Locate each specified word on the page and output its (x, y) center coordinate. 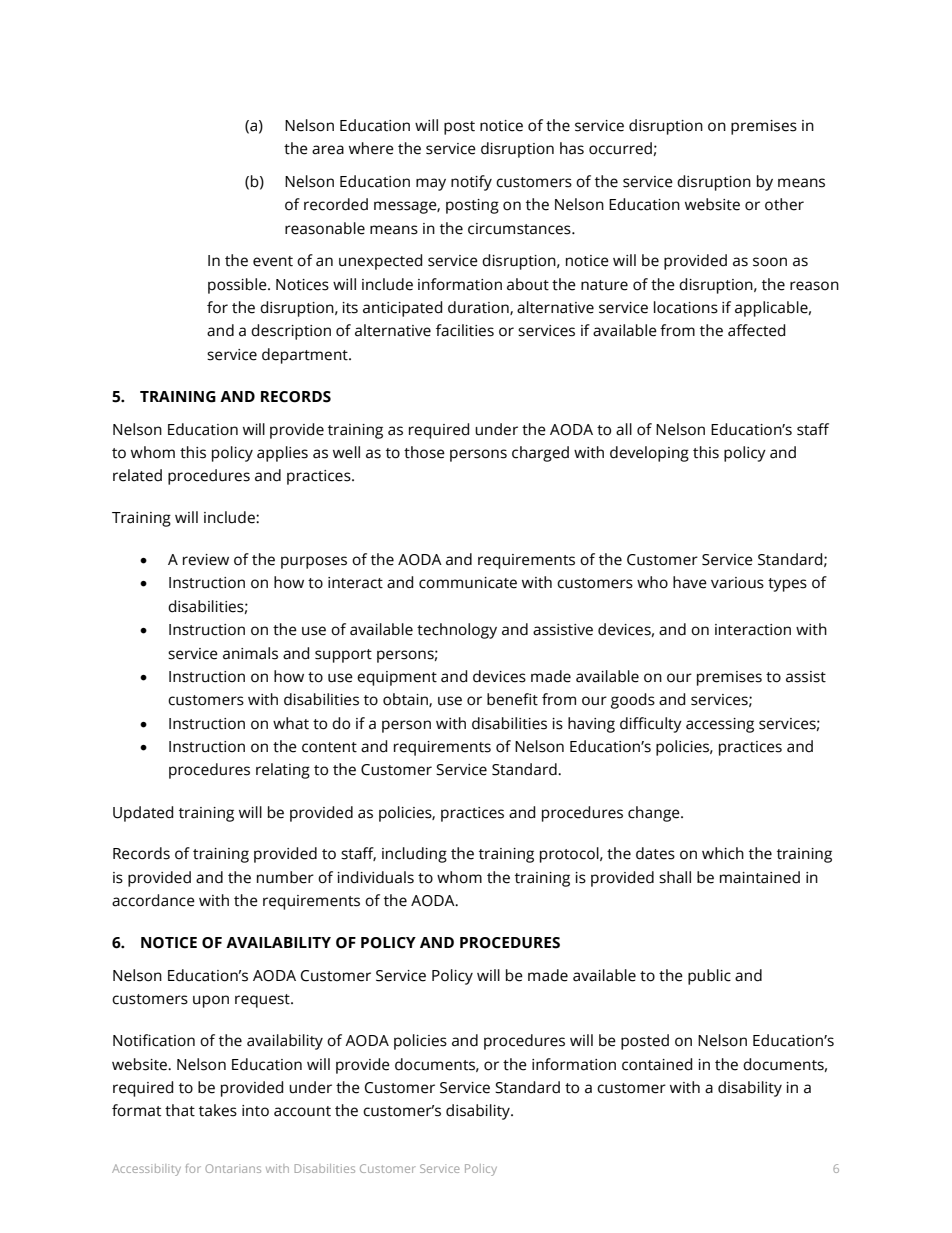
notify (471, 183)
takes (218, 1110)
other (784, 204)
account (302, 1111)
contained (657, 1064)
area (328, 150)
